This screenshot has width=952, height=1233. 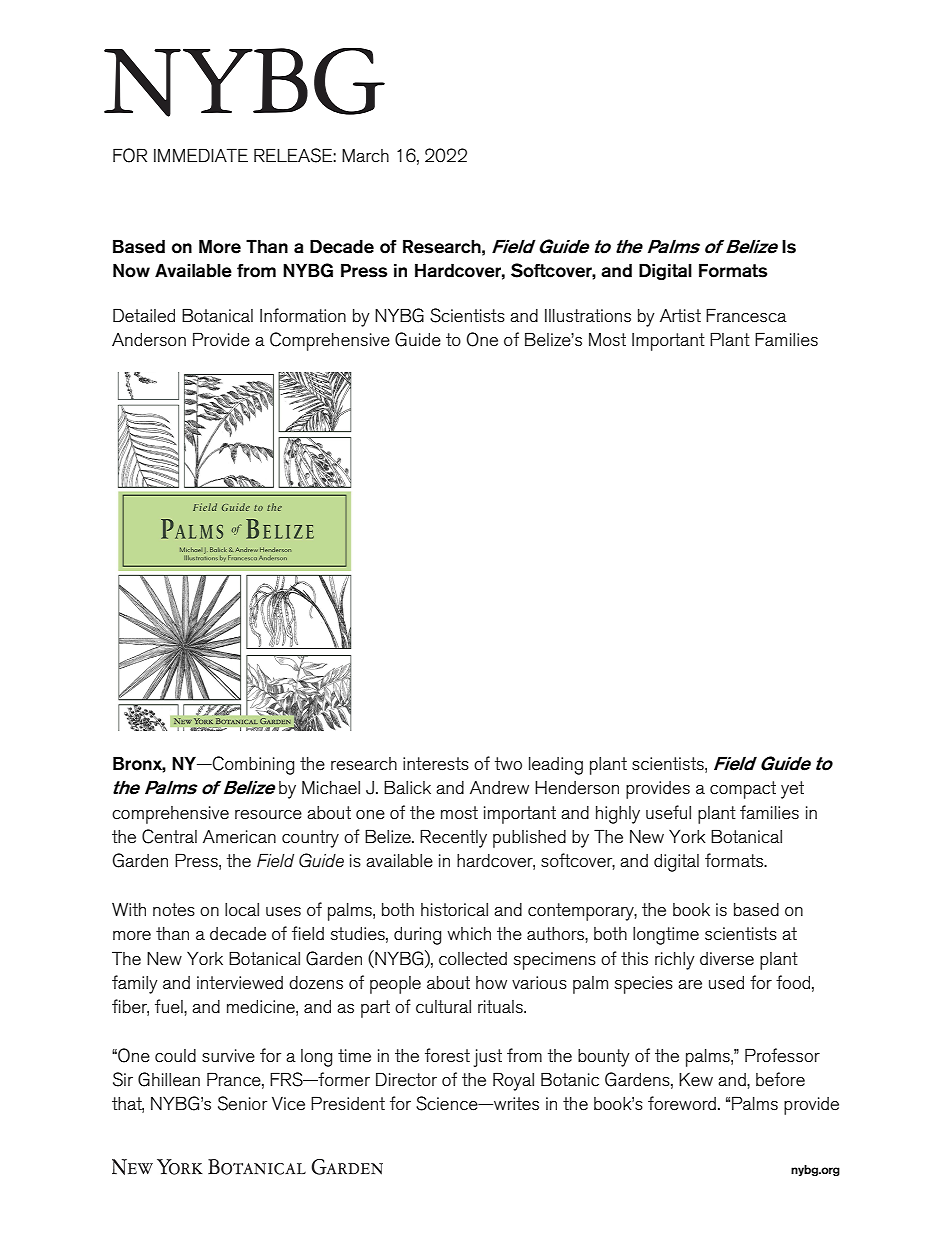 What do you see at coordinates (365, 155) in the screenshot?
I see `March` at bounding box center [365, 155].
